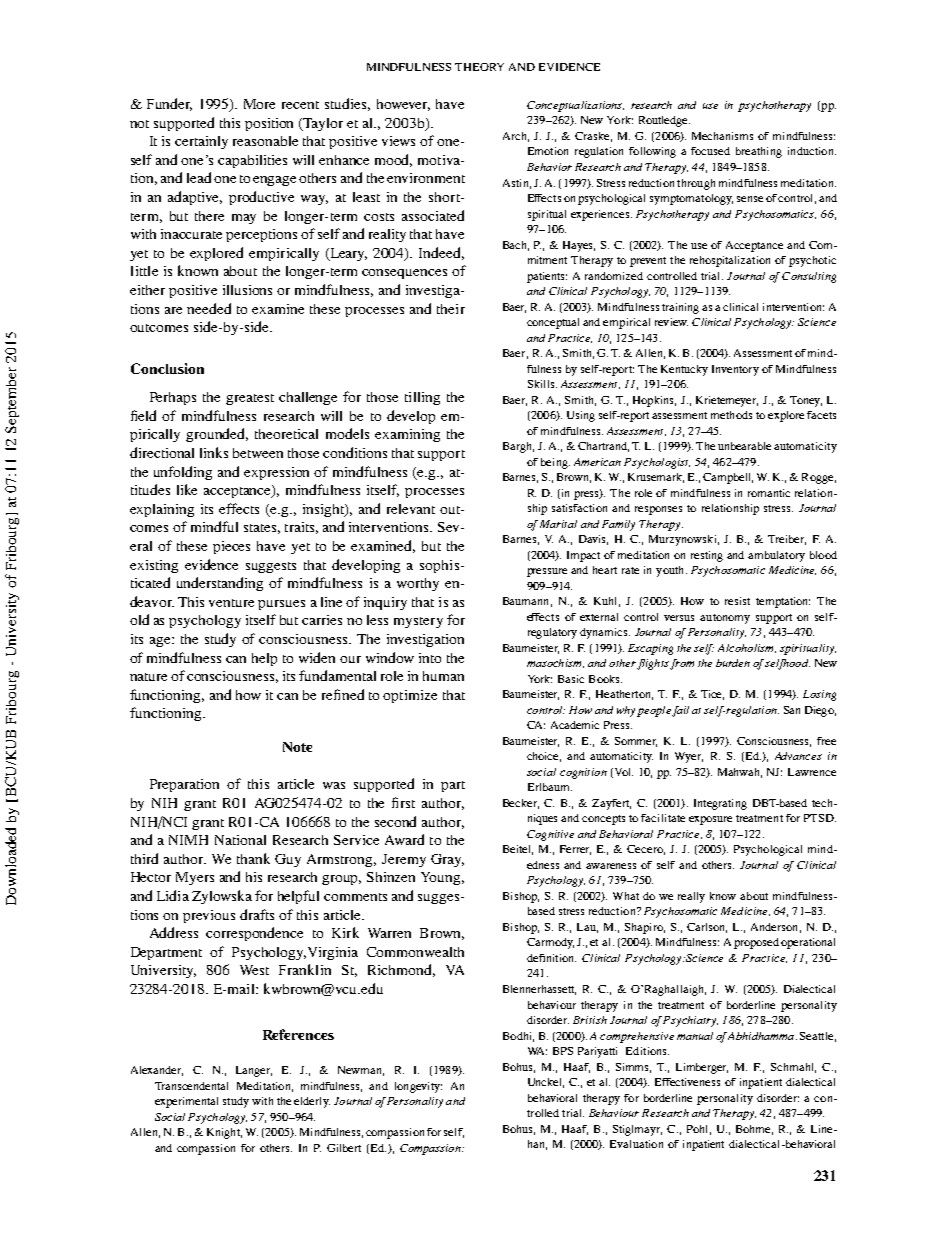 This document has height=1233, width=952. Describe the element at coordinates (231, 603) in the document. I see `venture` at that location.
